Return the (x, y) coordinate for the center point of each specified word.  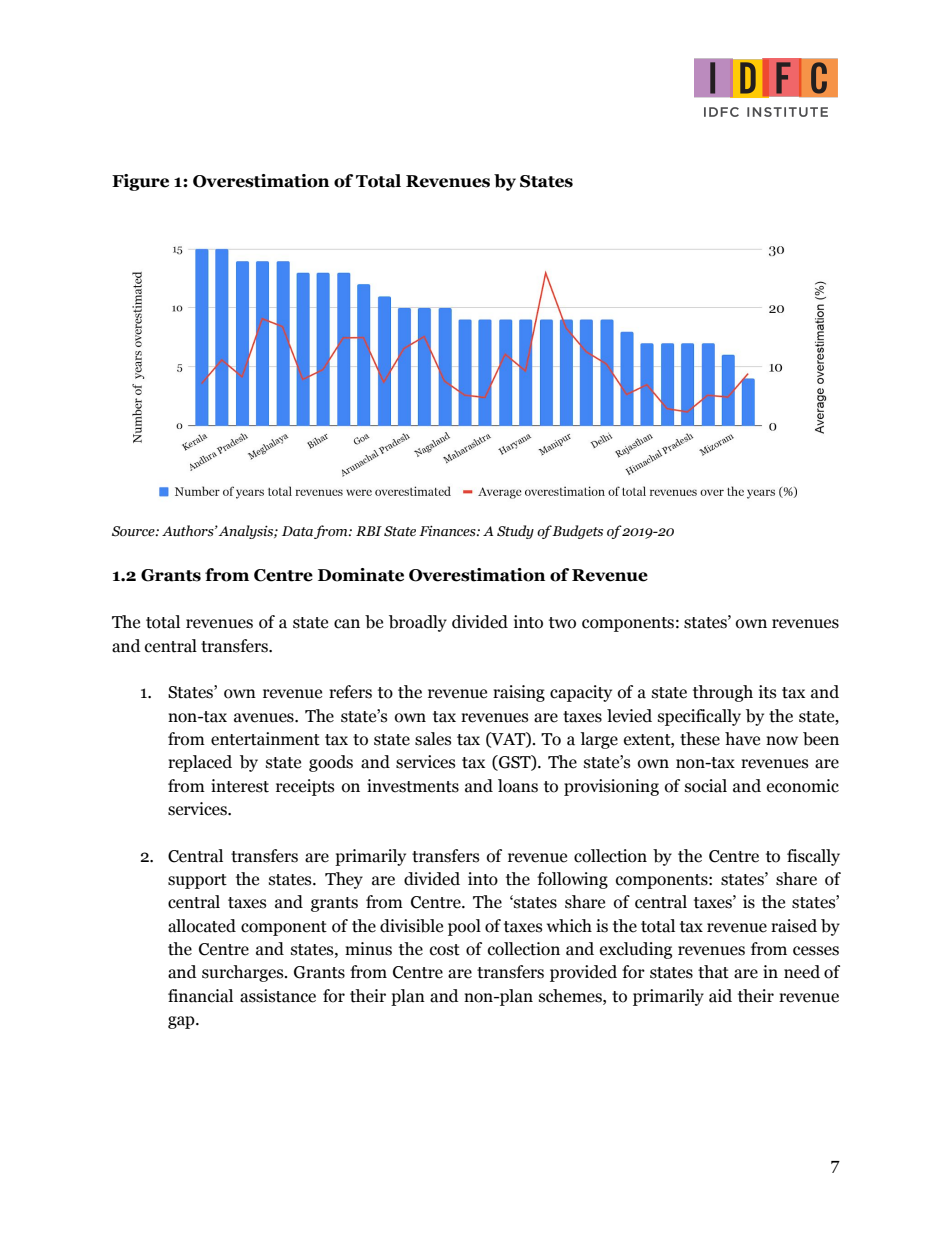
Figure (140, 182)
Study (515, 532)
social (706, 786)
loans (518, 786)
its (767, 692)
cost (445, 950)
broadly (418, 623)
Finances (448, 531)
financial (200, 996)
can (347, 624)
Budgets (577, 532)
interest (240, 786)
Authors (189, 531)
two (562, 623)
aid (720, 996)
